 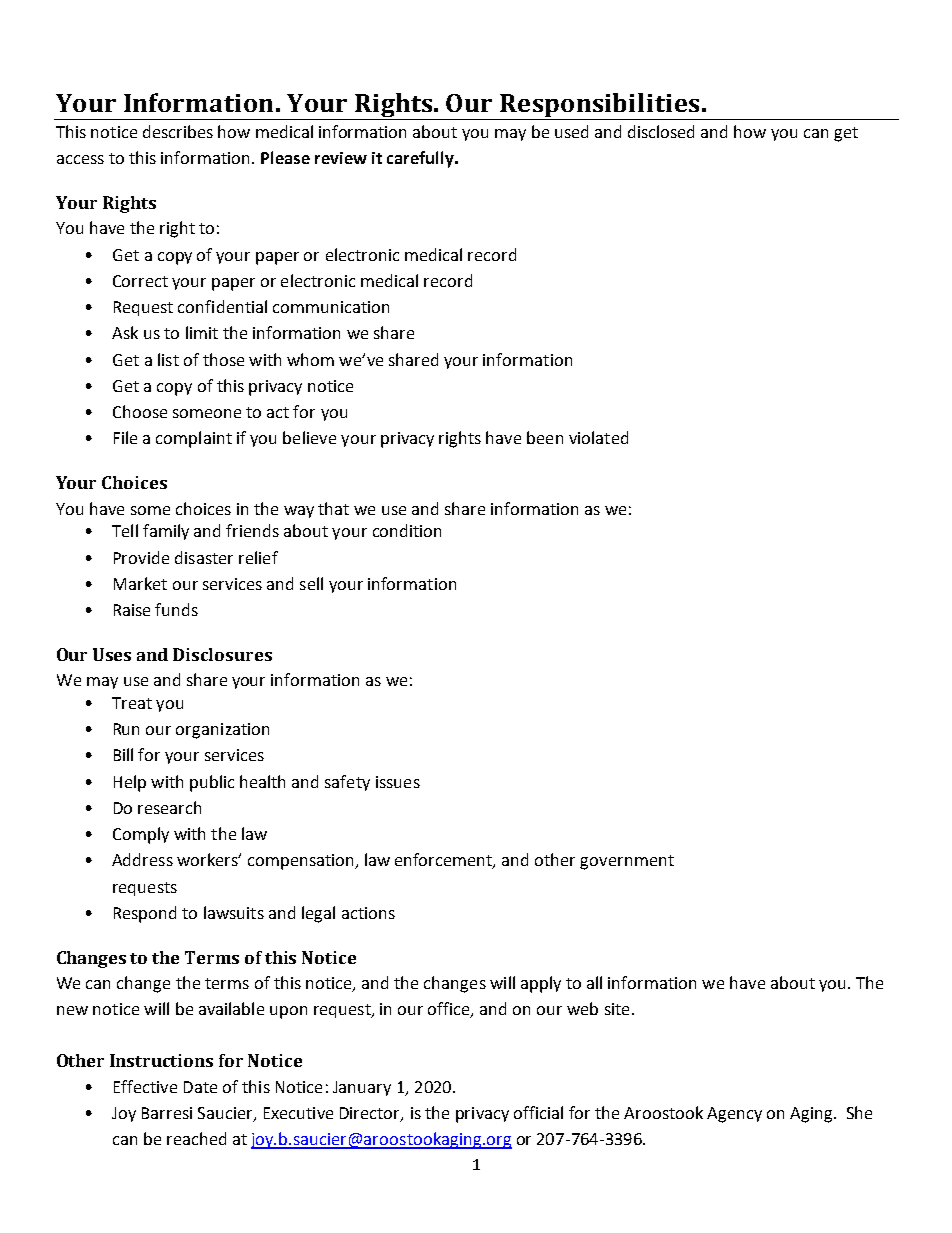 I want to click on violated, so click(x=598, y=437).
